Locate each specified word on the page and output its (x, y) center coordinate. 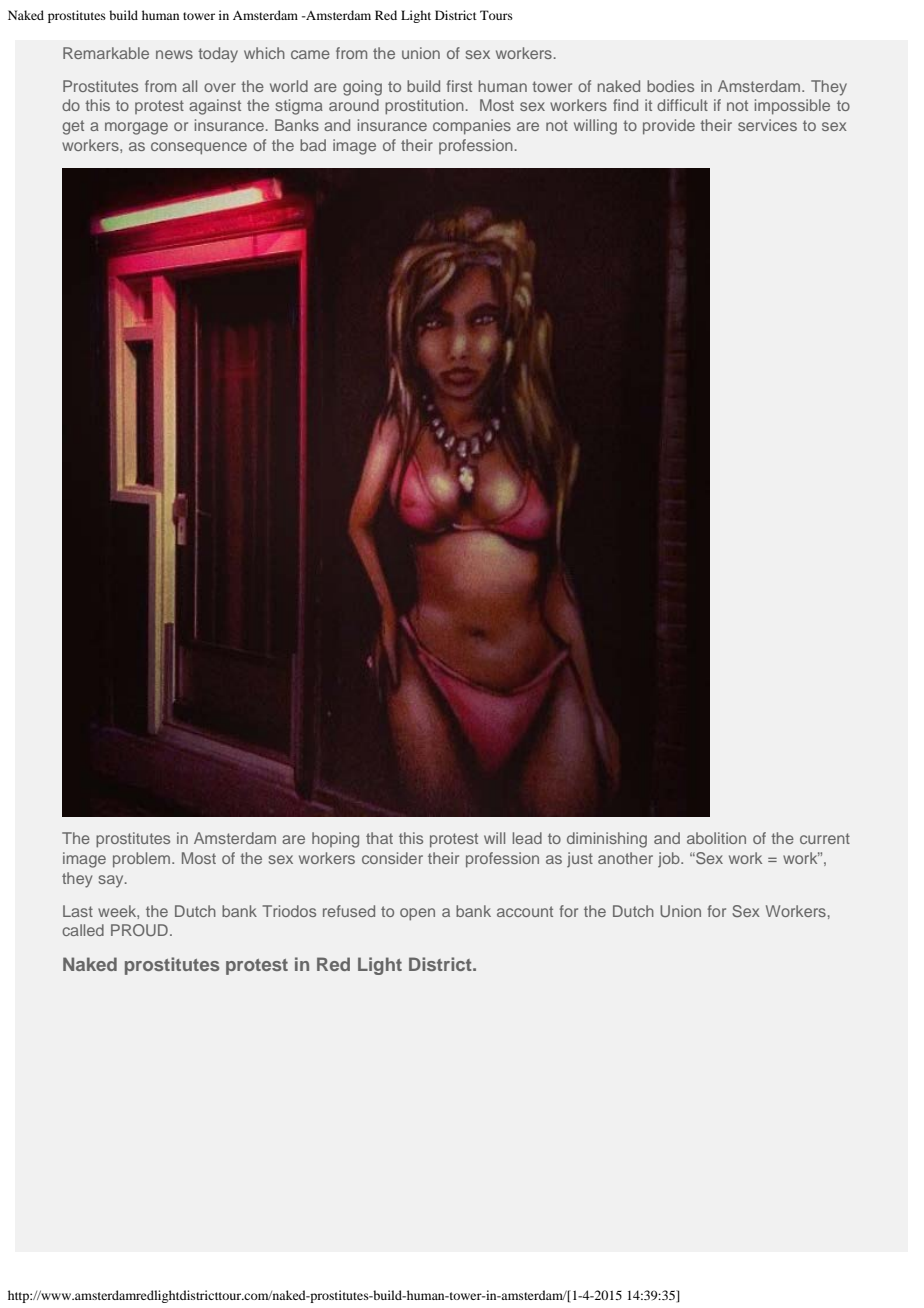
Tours (496, 15)
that (379, 838)
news (174, 54)
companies (472, 127)
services (767, 125)
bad (313, 145)
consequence (199, 148)
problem (143, 860)
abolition (716, 838)
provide (669, 127)
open (417, 914)
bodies (670, 86)
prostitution (424, 107)
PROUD (139, 930)
